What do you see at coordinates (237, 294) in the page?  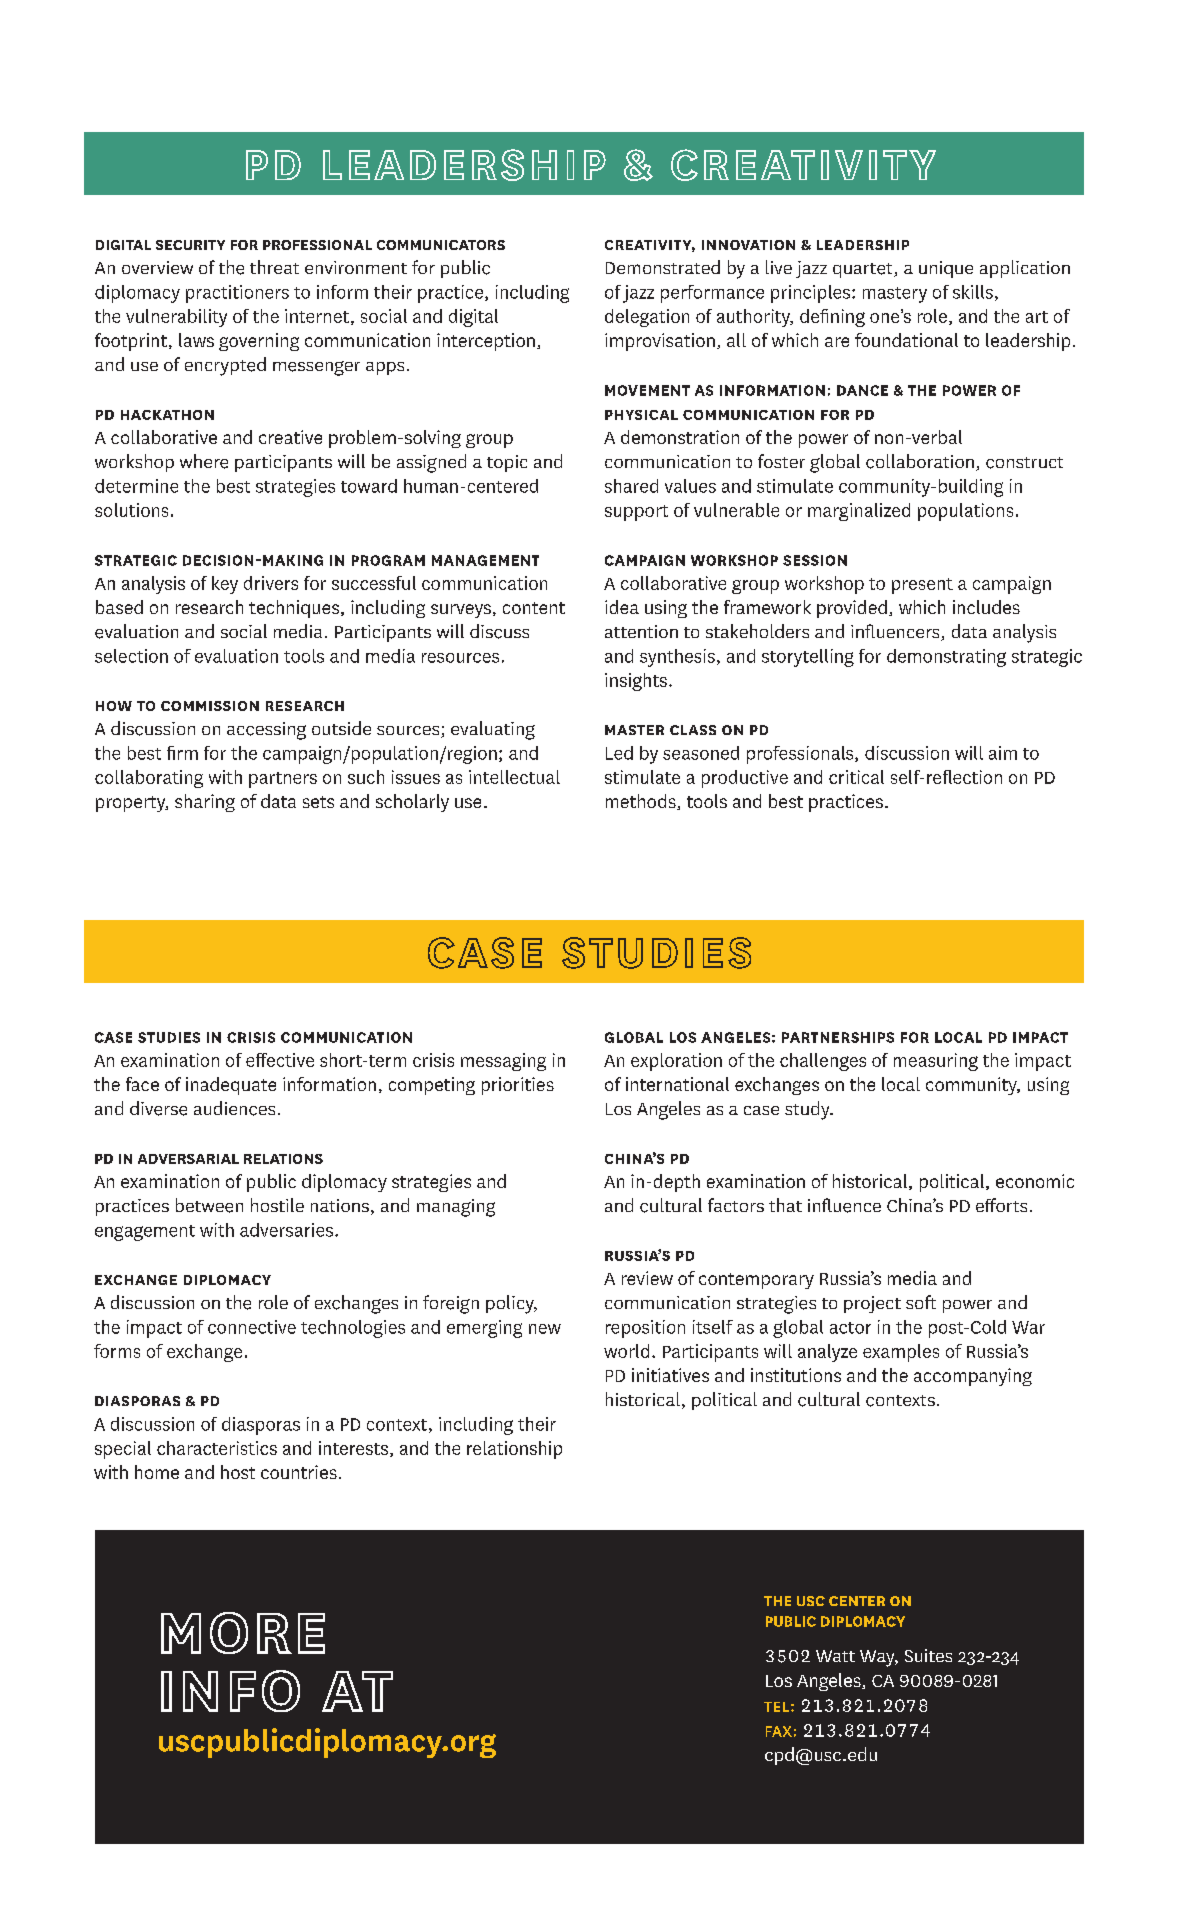 I see `practitioners` at bounding box center [237, 294].
